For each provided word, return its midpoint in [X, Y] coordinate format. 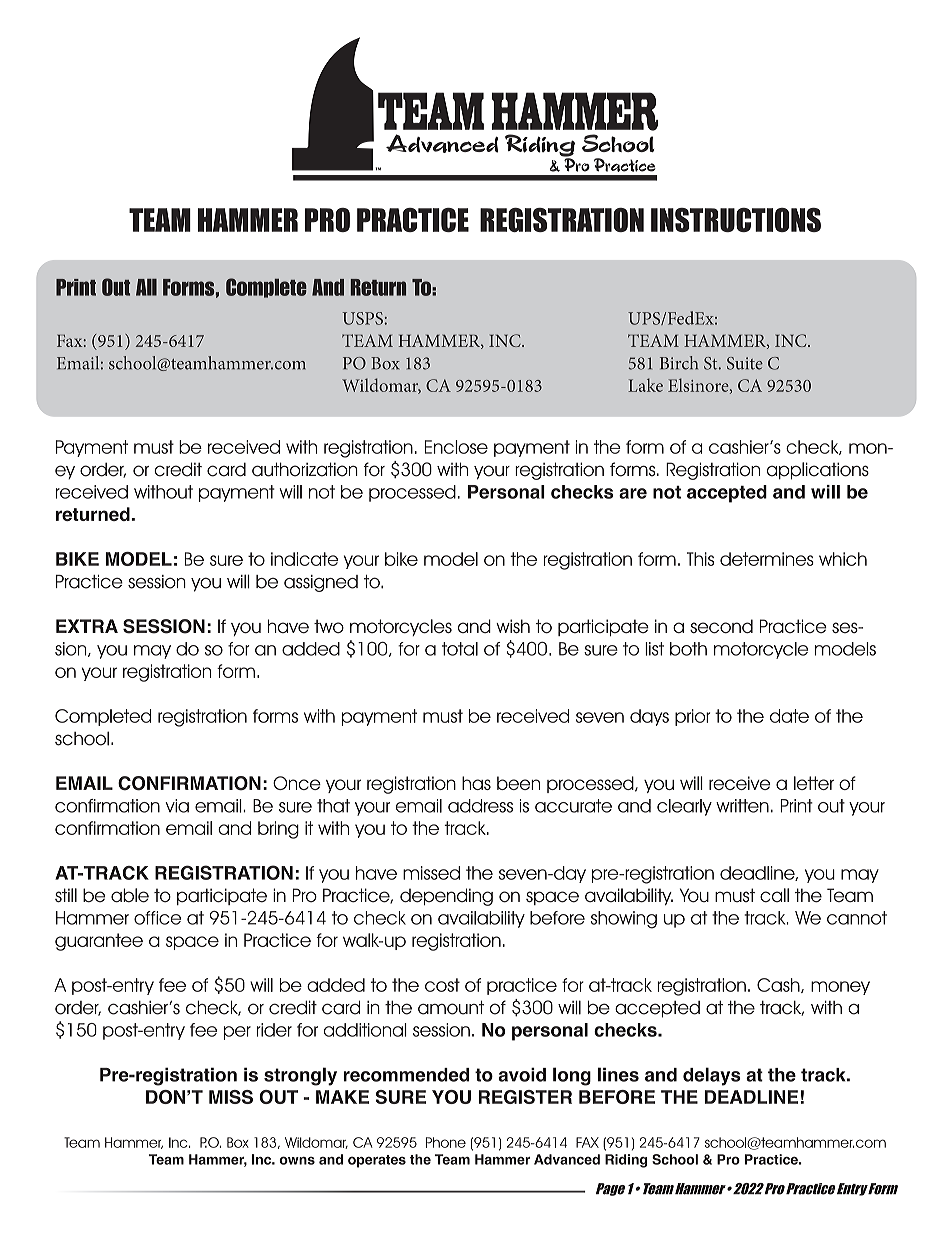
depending [446, 897]
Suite [745, 363]
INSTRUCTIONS [736, 220]
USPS [362, 318]
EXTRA [87, 626]
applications [818, 471]
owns [297, 1160]
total [460, 649]
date [789, 716]
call [774, 895]
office [157, 918]
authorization [305, 469]
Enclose [456, 447]
